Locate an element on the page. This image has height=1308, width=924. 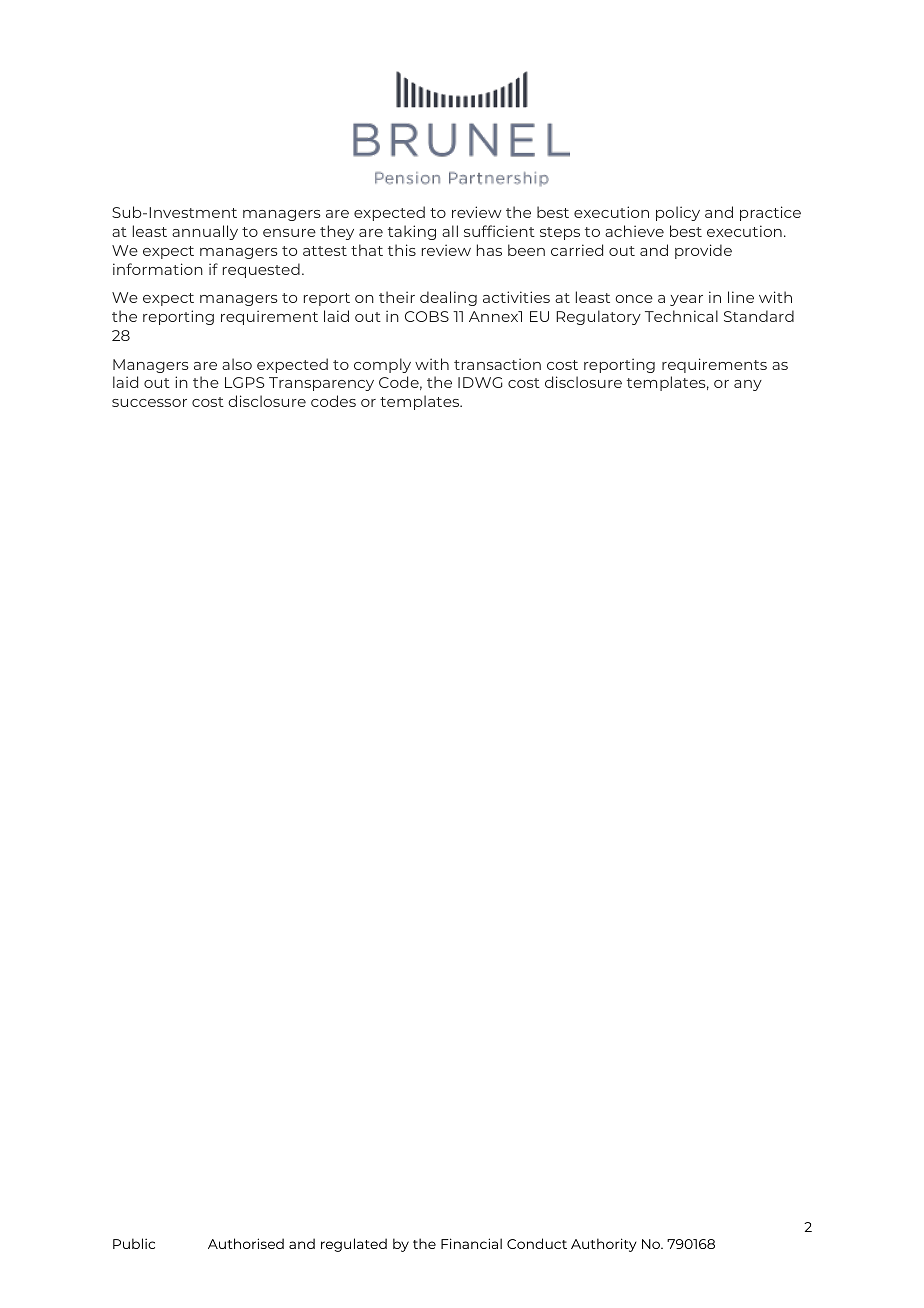
provide is located at coordinates (703, 251).
